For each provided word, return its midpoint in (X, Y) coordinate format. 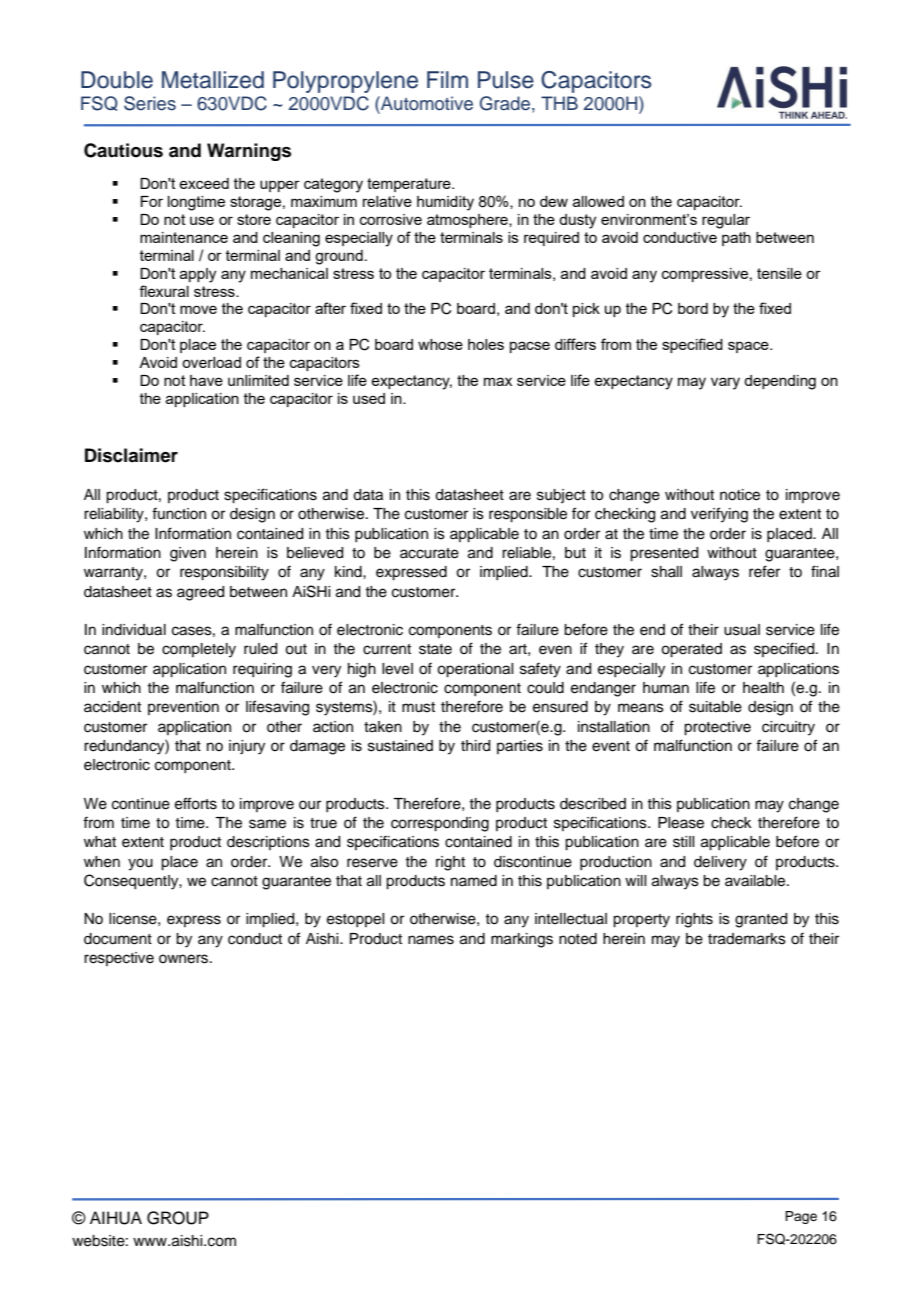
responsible (528, 515)
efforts (196, 803)
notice (740, 495)
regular (726, 221)
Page (801, 1217)
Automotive (426, 103)
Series (150, 103)
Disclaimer (131, 455)
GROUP (178, 1218)
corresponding (440, 824)
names (431, 940)
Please (681, 823)
